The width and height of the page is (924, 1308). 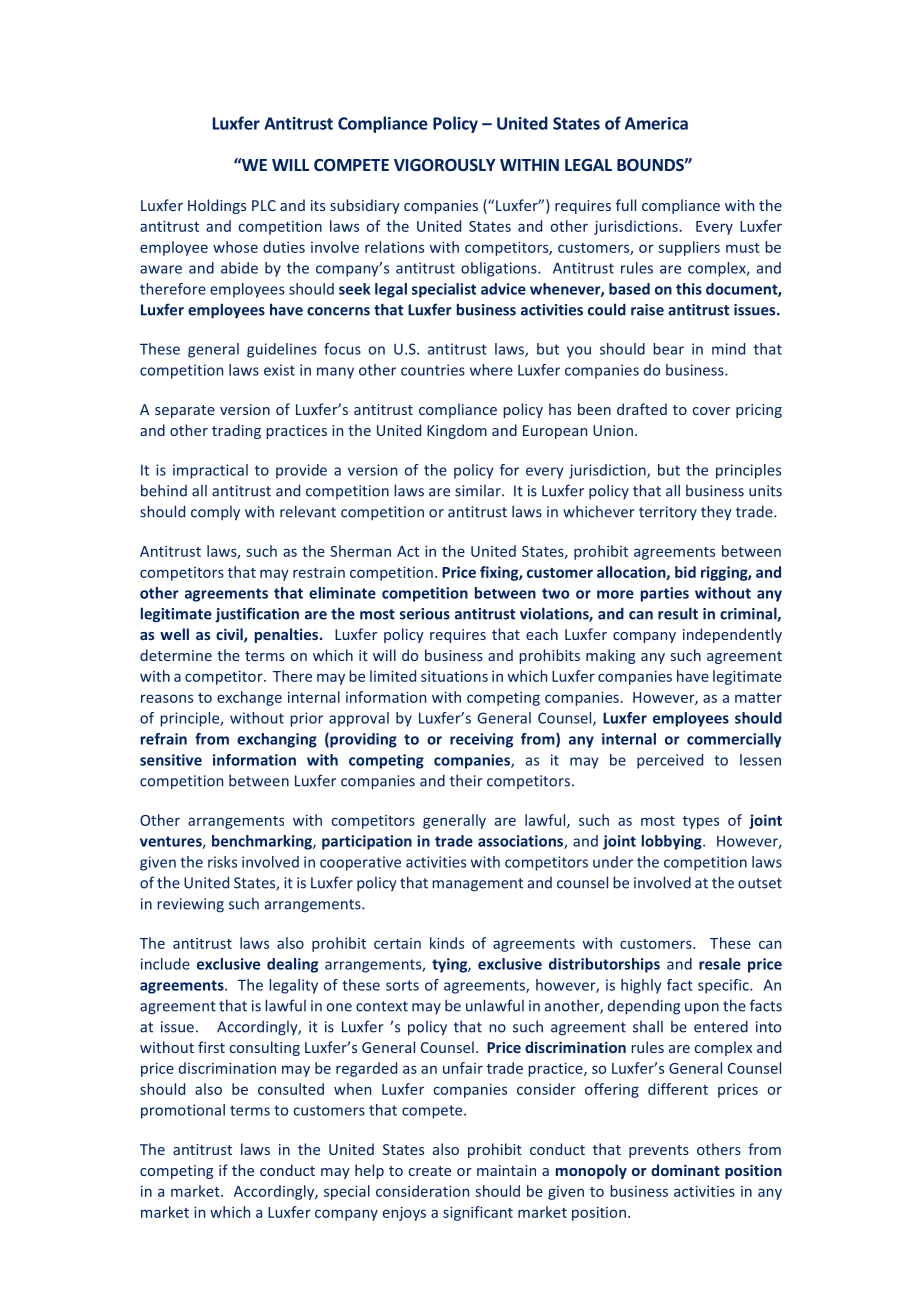 I want to click on VIGOROUSLY, so click(x=445, y=165).
